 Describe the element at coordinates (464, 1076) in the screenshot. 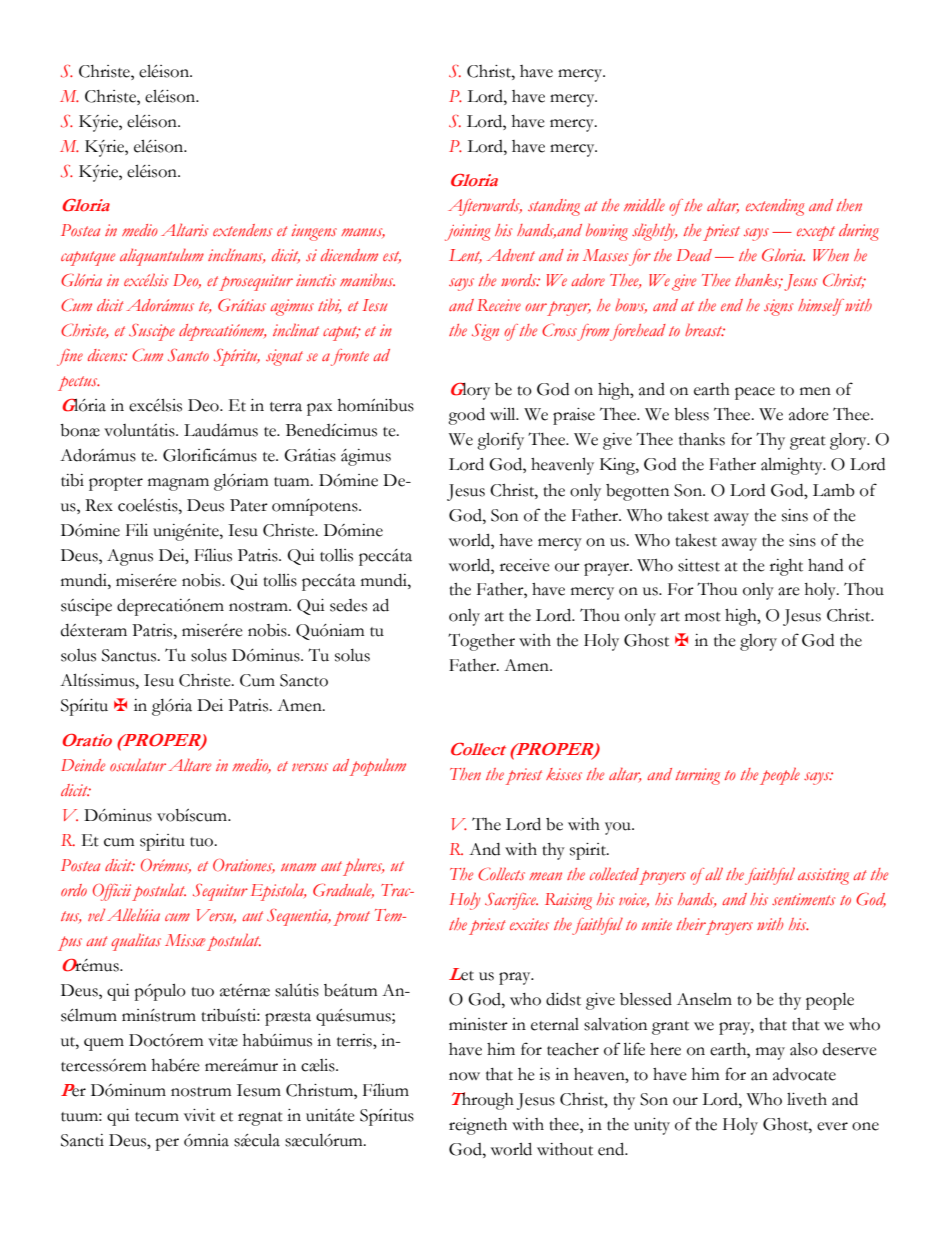

I see `now` at that location.
